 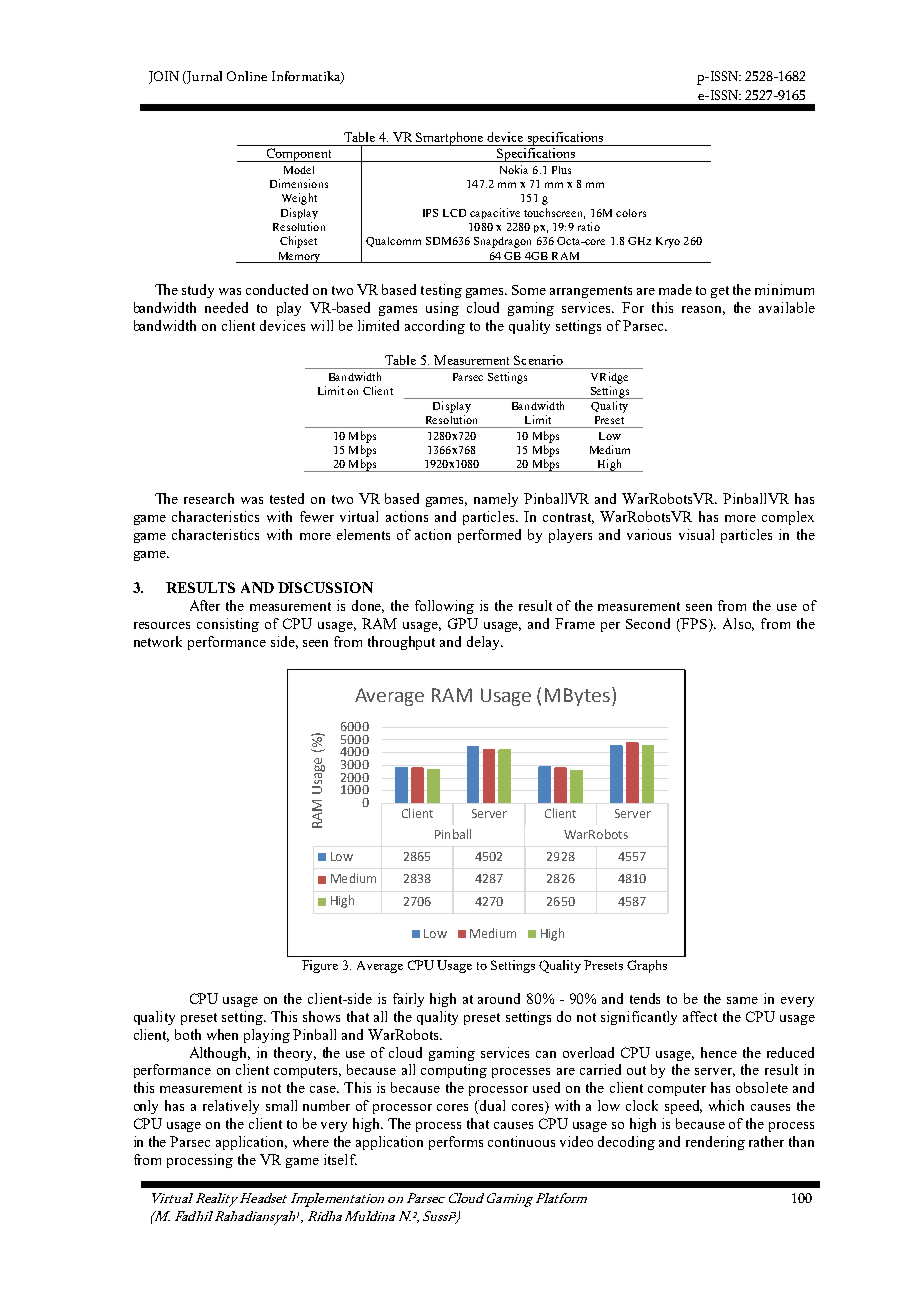 What do you see at coordinates (228, 625) in the screenshot?
I see `consisting` at bounding box center [228, 625].
